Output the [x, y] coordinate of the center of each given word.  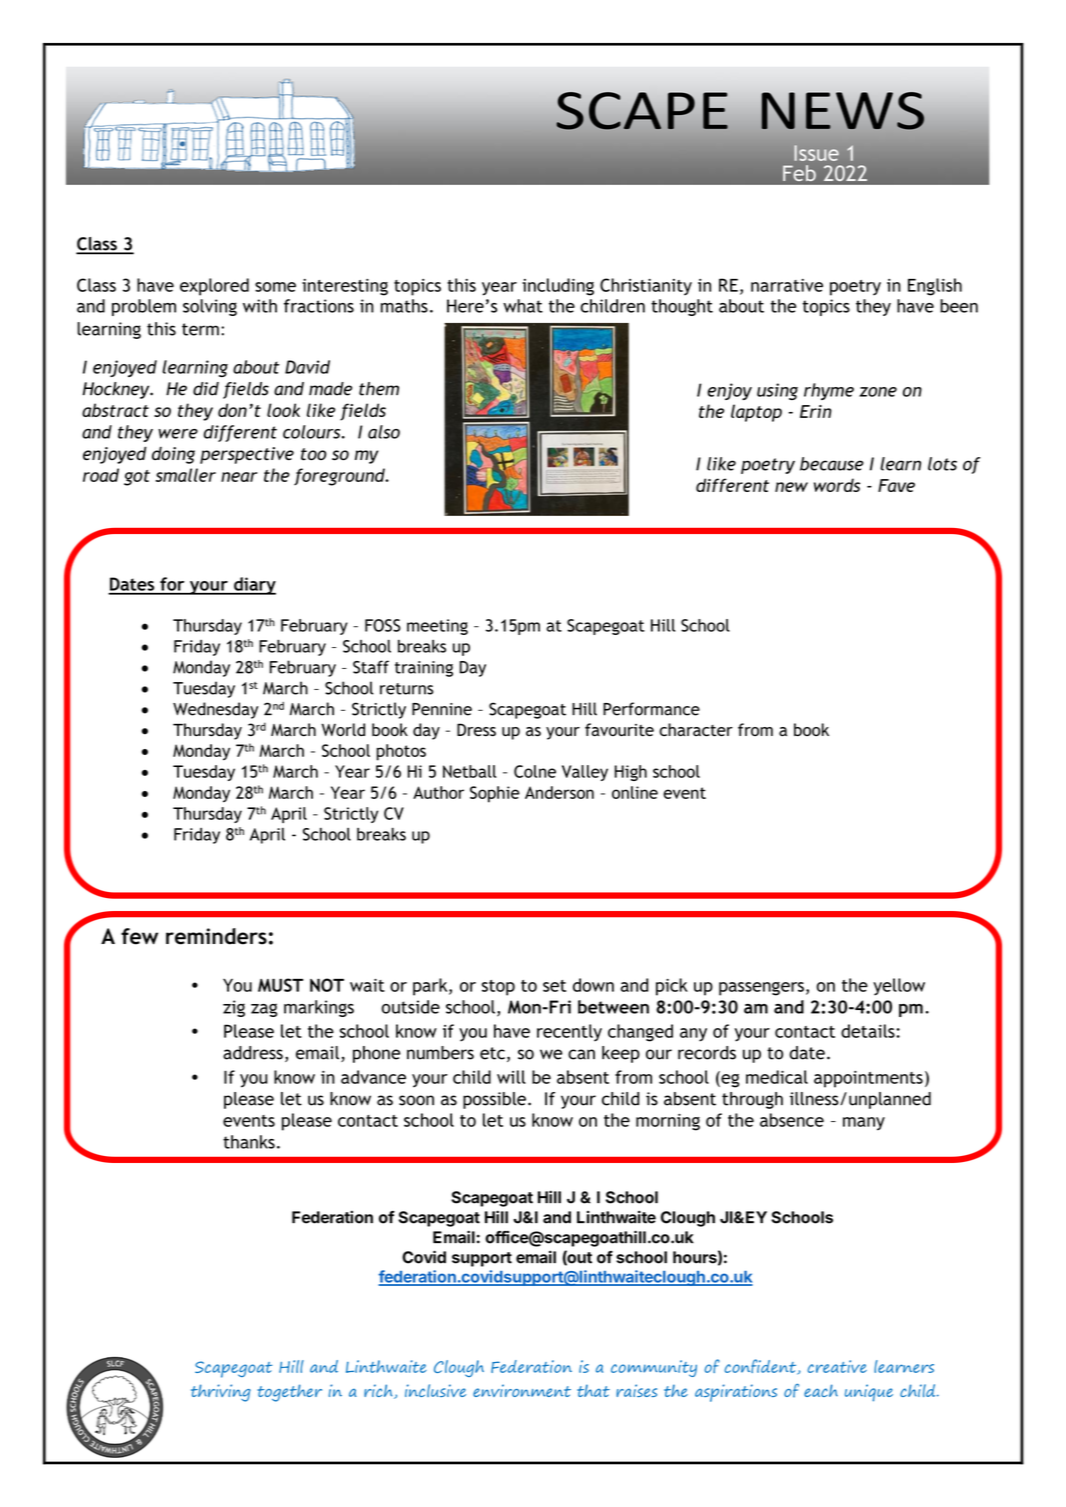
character [696, 730]
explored [214, 287]
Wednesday [216, 710]
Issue [816, 153]
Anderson [559, 792]
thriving [221, 1393]
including [558, 287]
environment [522, 1390]
